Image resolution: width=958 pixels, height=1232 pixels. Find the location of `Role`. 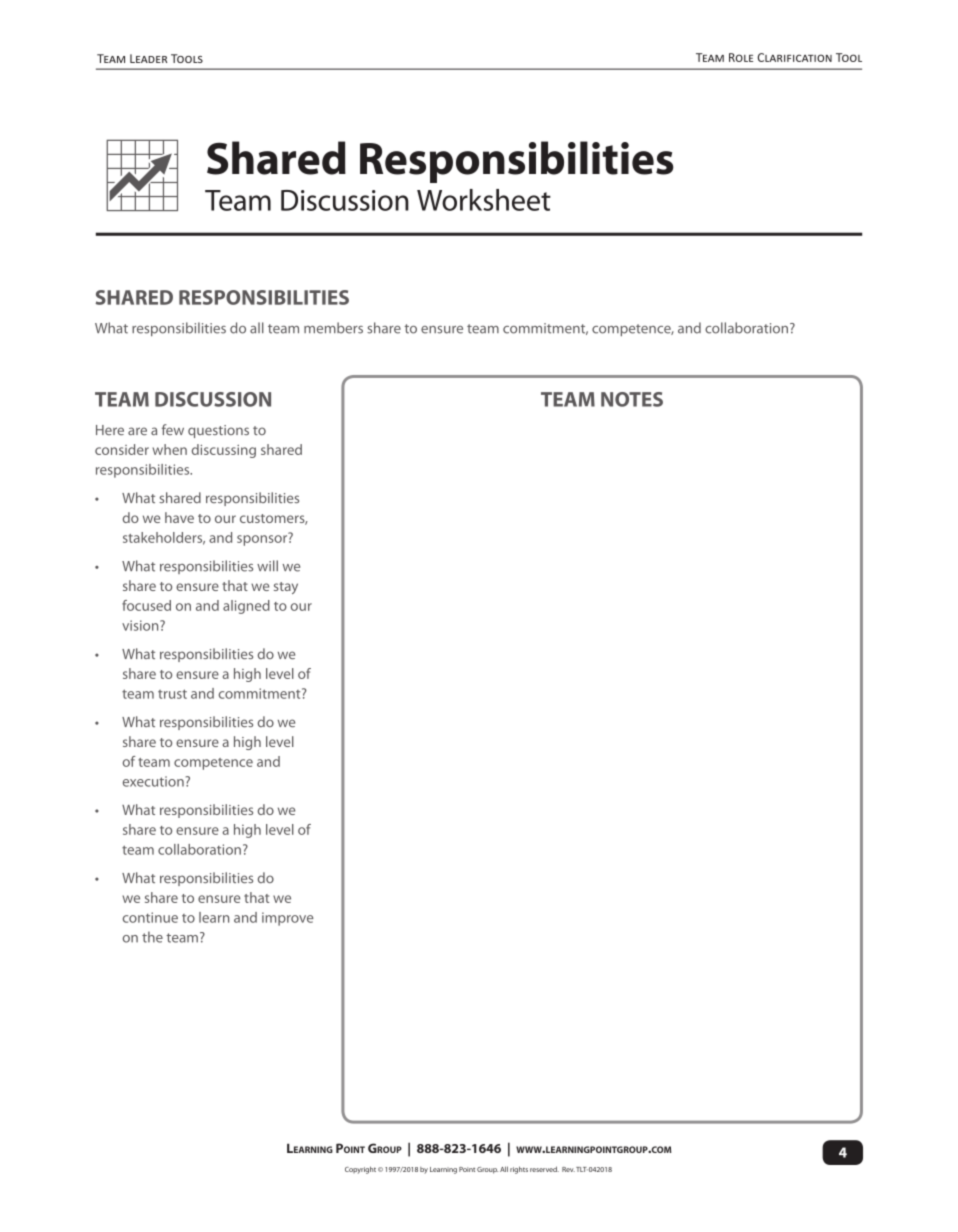

Role is located at coordinates (741, 57).
